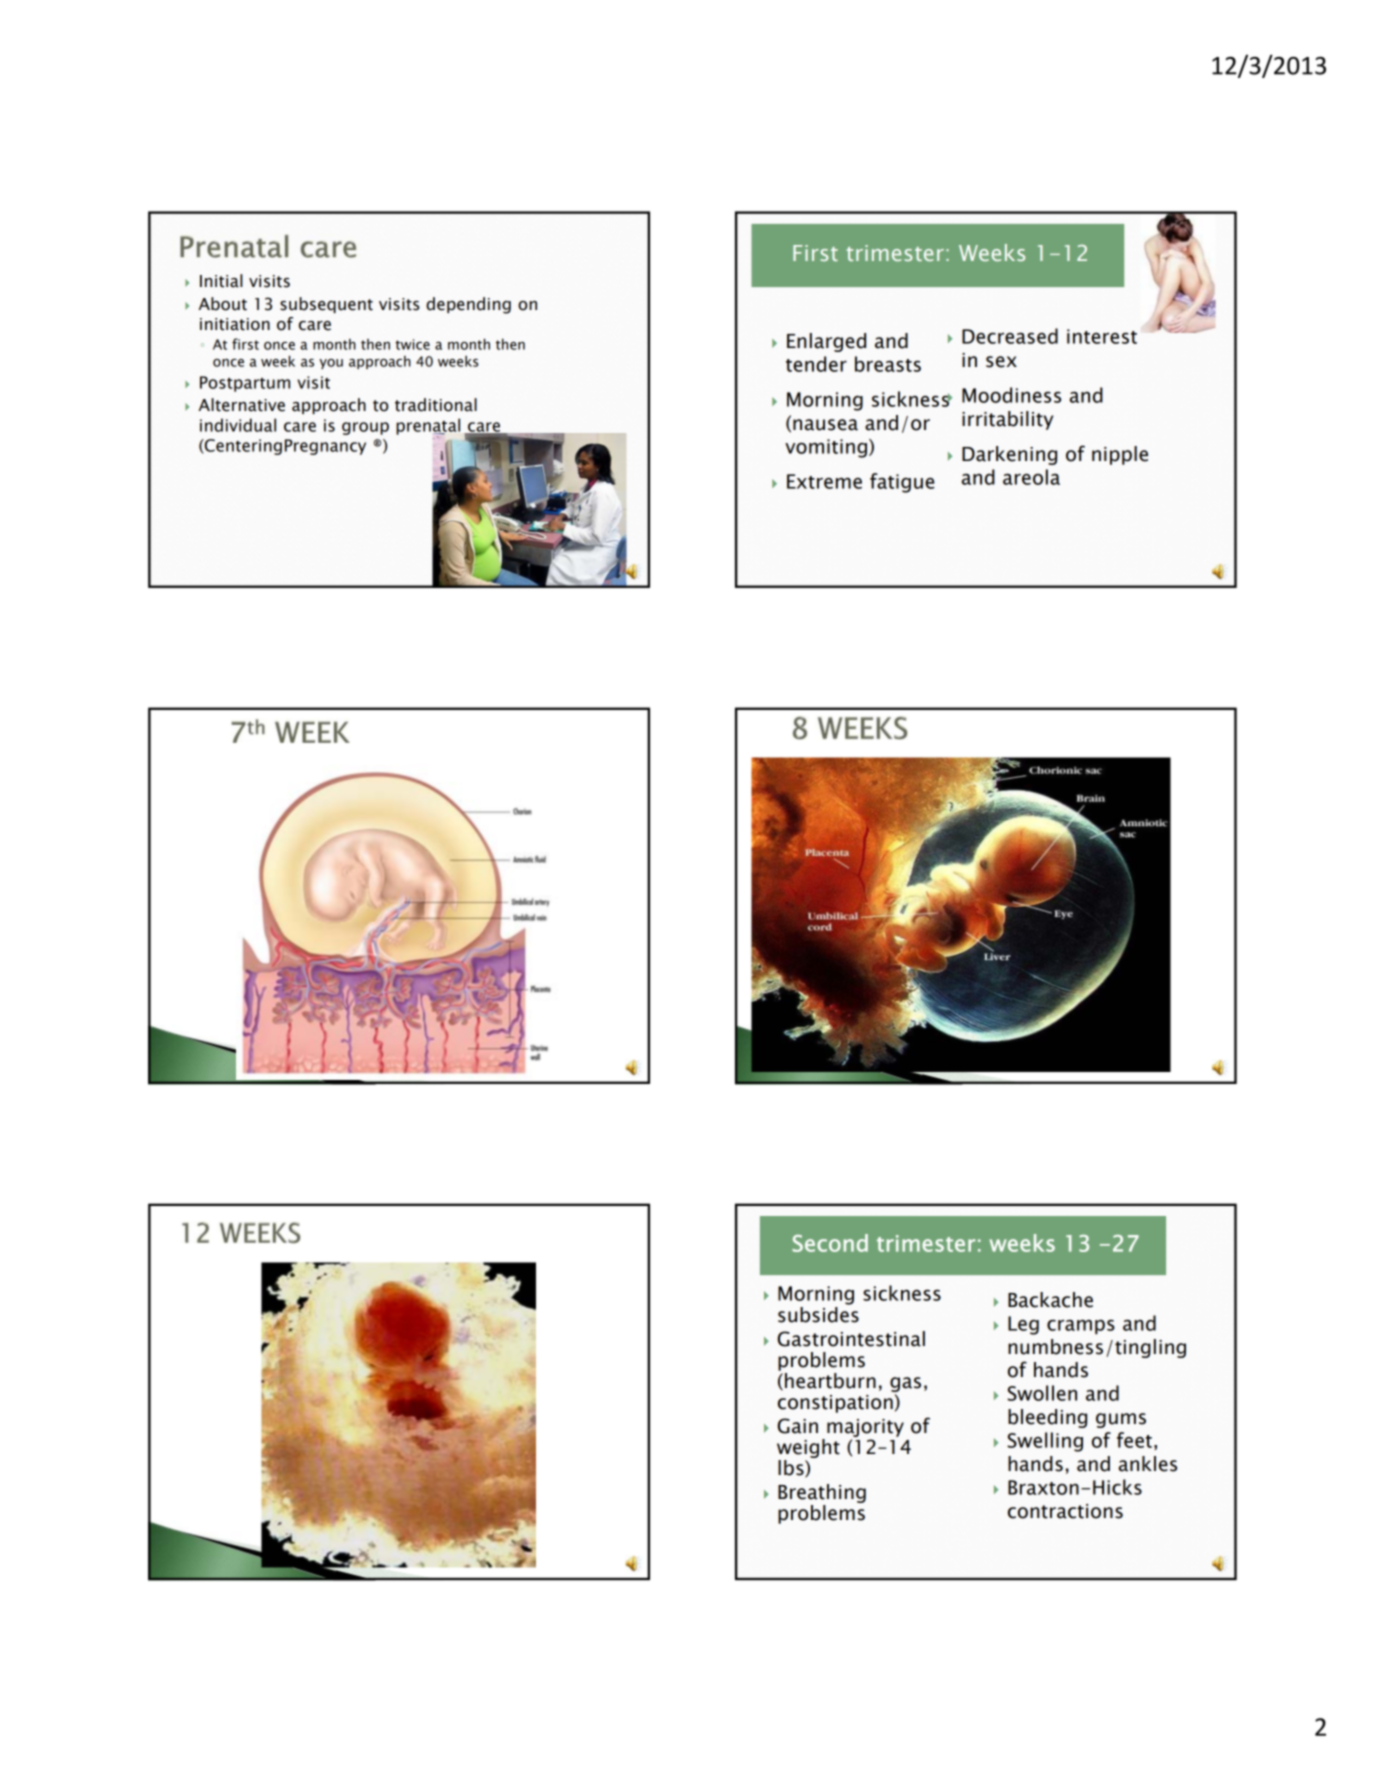 Image resolution: width=1385 pixels, height=1792 pixels. I want to click on areola, so click(1031, 477).
